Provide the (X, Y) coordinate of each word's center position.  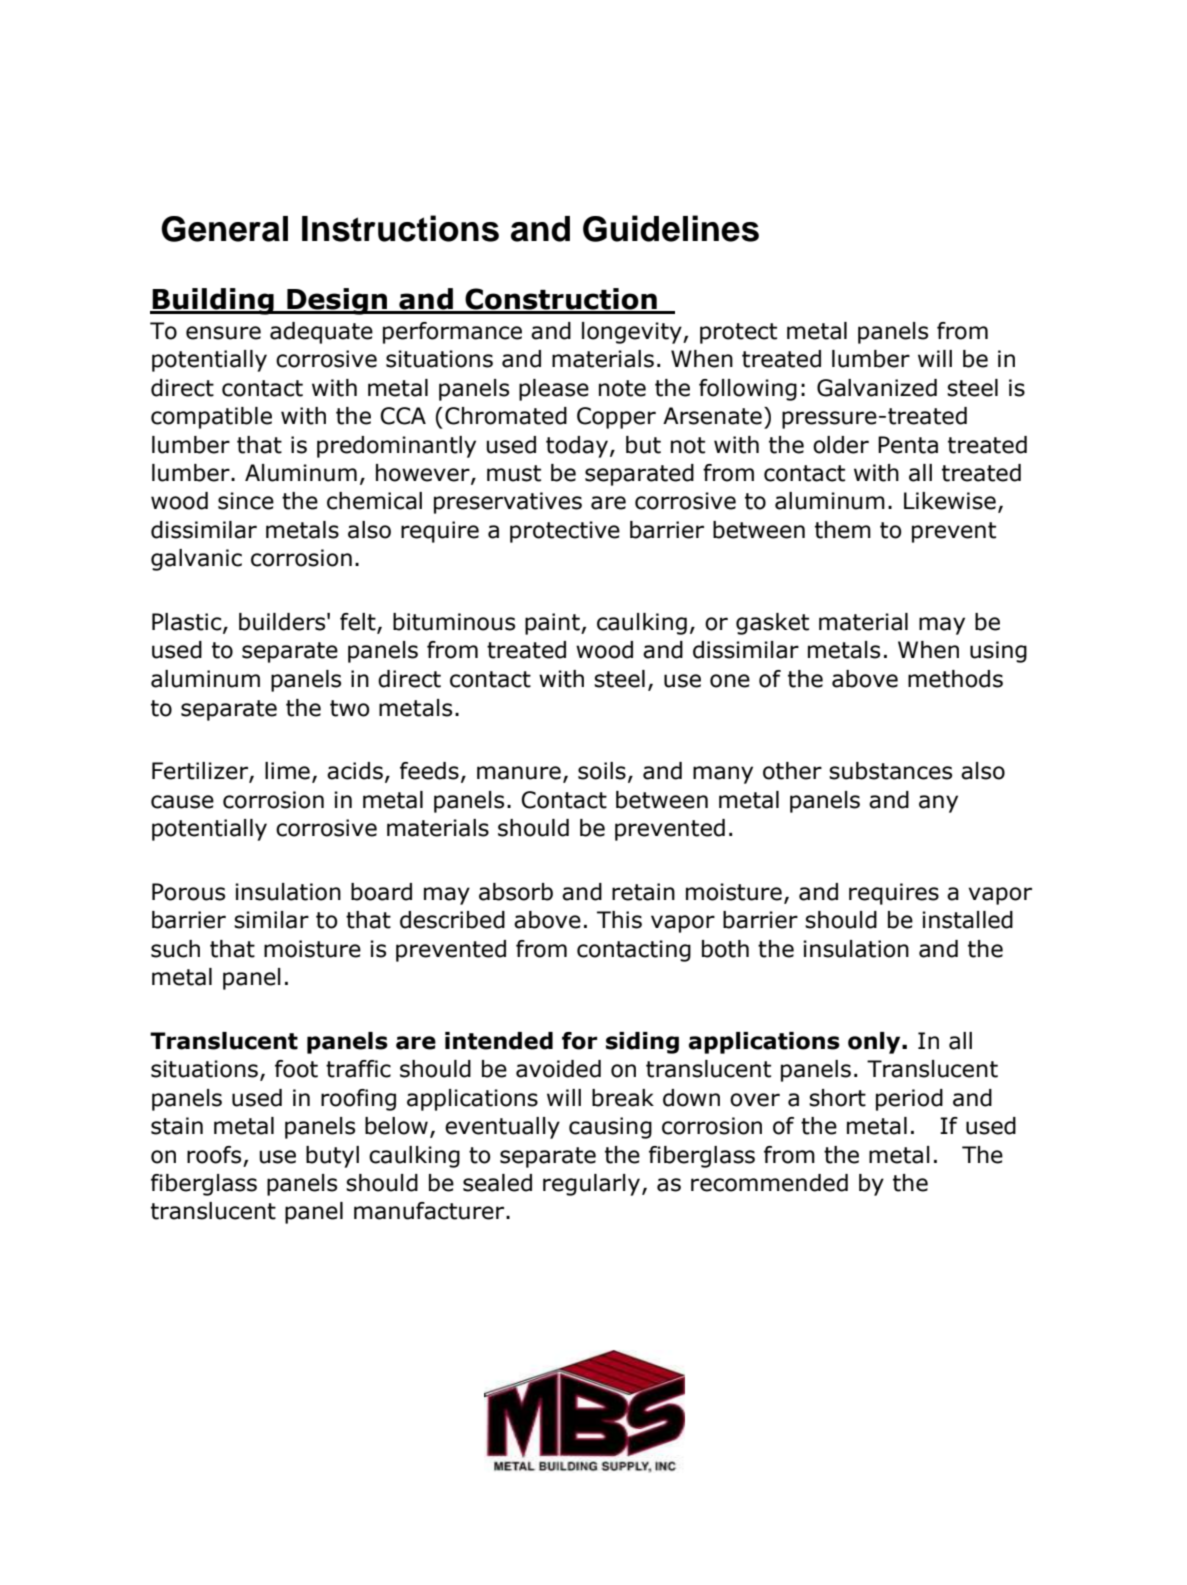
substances (890, 771)
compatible (211, 418)
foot (296, 1069)
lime (287, 771)
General (224, 229)
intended (499, 1041)
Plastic (188, 623)
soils (602, 771)
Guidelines (671, 228)
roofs (214, 1155)
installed (967, 920)
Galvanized (877, 388)
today (577, 447)
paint (553, 624)
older (841, 445)
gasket (772, 624)
